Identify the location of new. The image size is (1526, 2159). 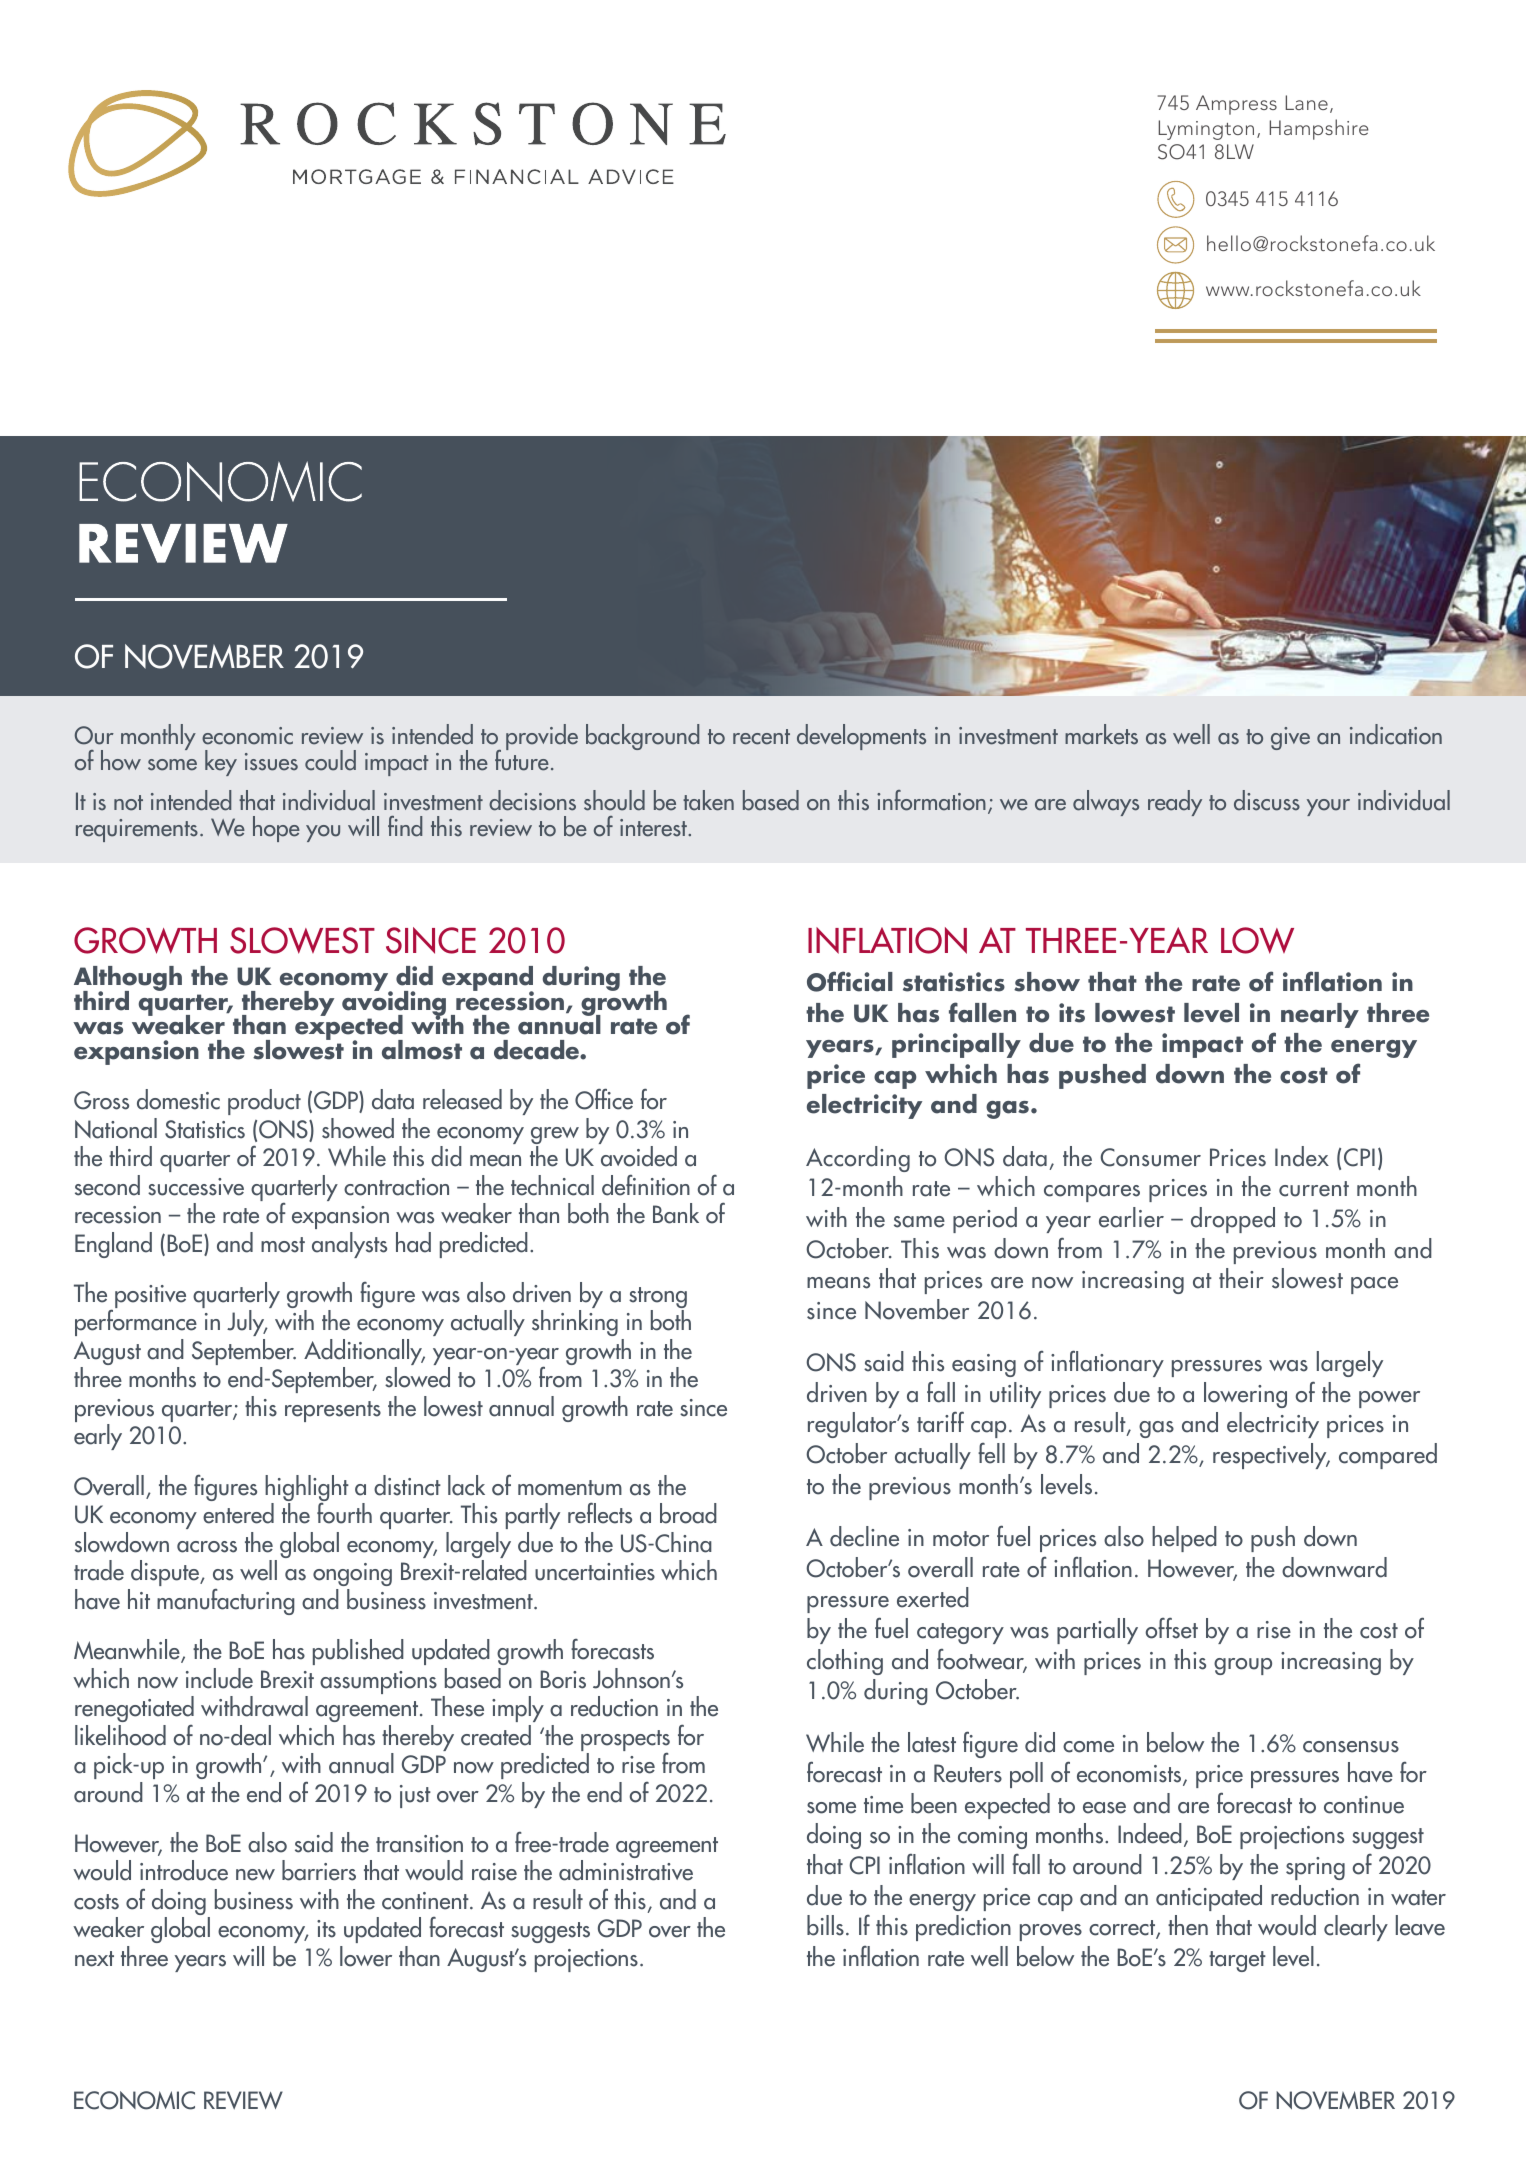
(255, 1875).
